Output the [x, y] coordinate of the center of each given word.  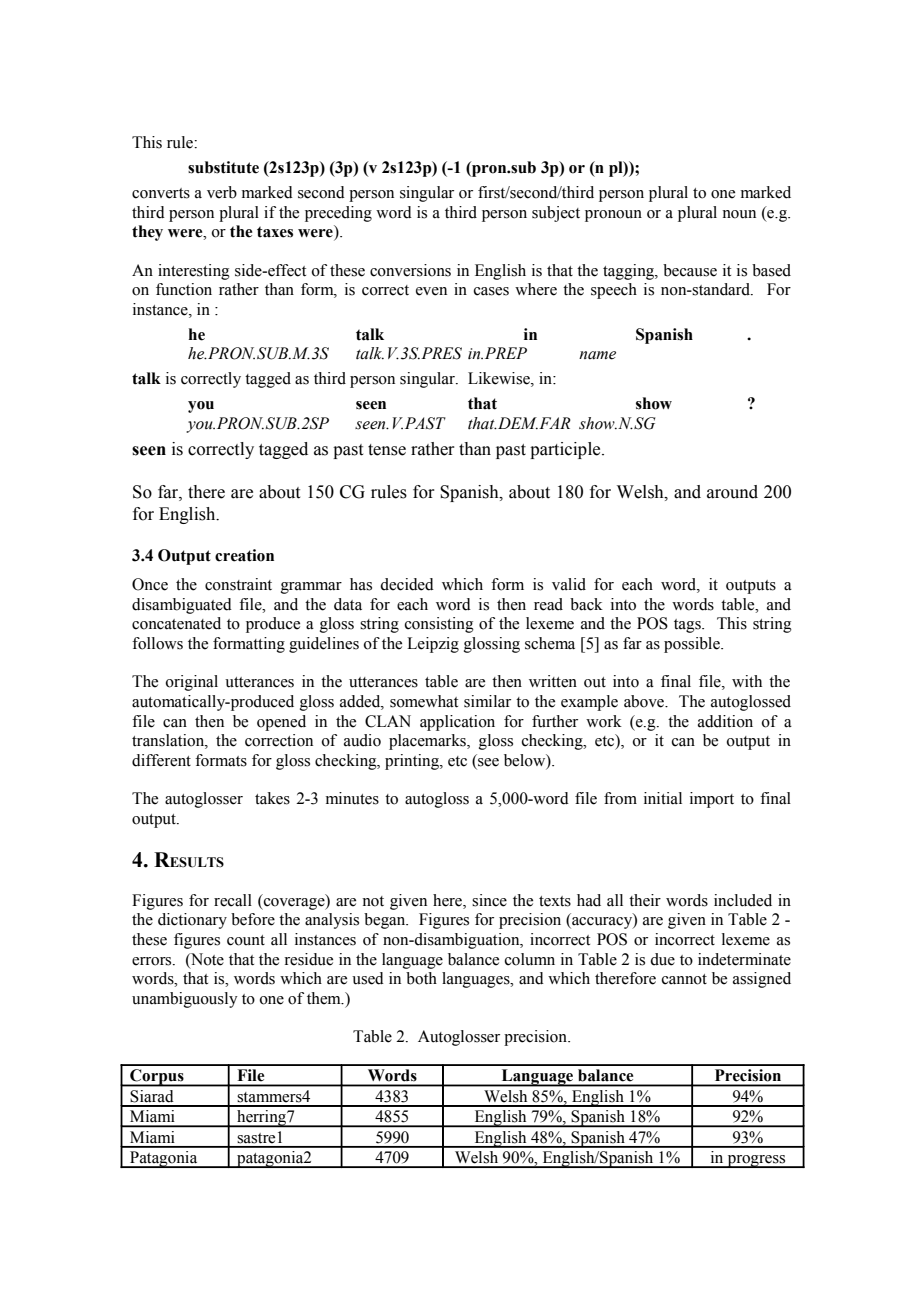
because [690, 270]
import [712, 800]
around [732, 492]
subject [556, 214]
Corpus [157, 1078]
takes [272, 798]
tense [387, 450]
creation [244, 555]
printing [413, 762]
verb [222, 192]
